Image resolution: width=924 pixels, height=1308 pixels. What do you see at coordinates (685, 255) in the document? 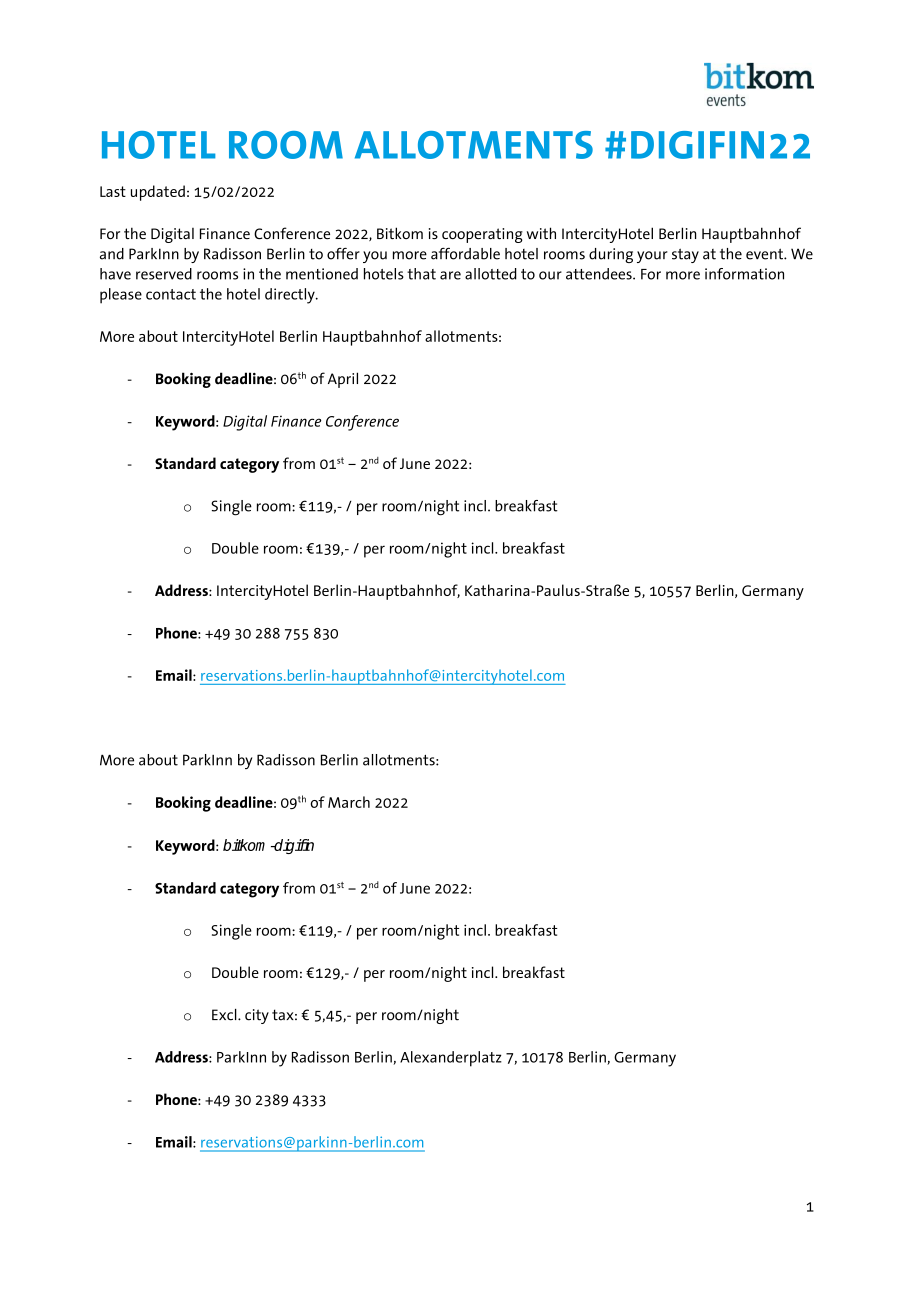
I see `stay` at bounding box center [685, 255].
